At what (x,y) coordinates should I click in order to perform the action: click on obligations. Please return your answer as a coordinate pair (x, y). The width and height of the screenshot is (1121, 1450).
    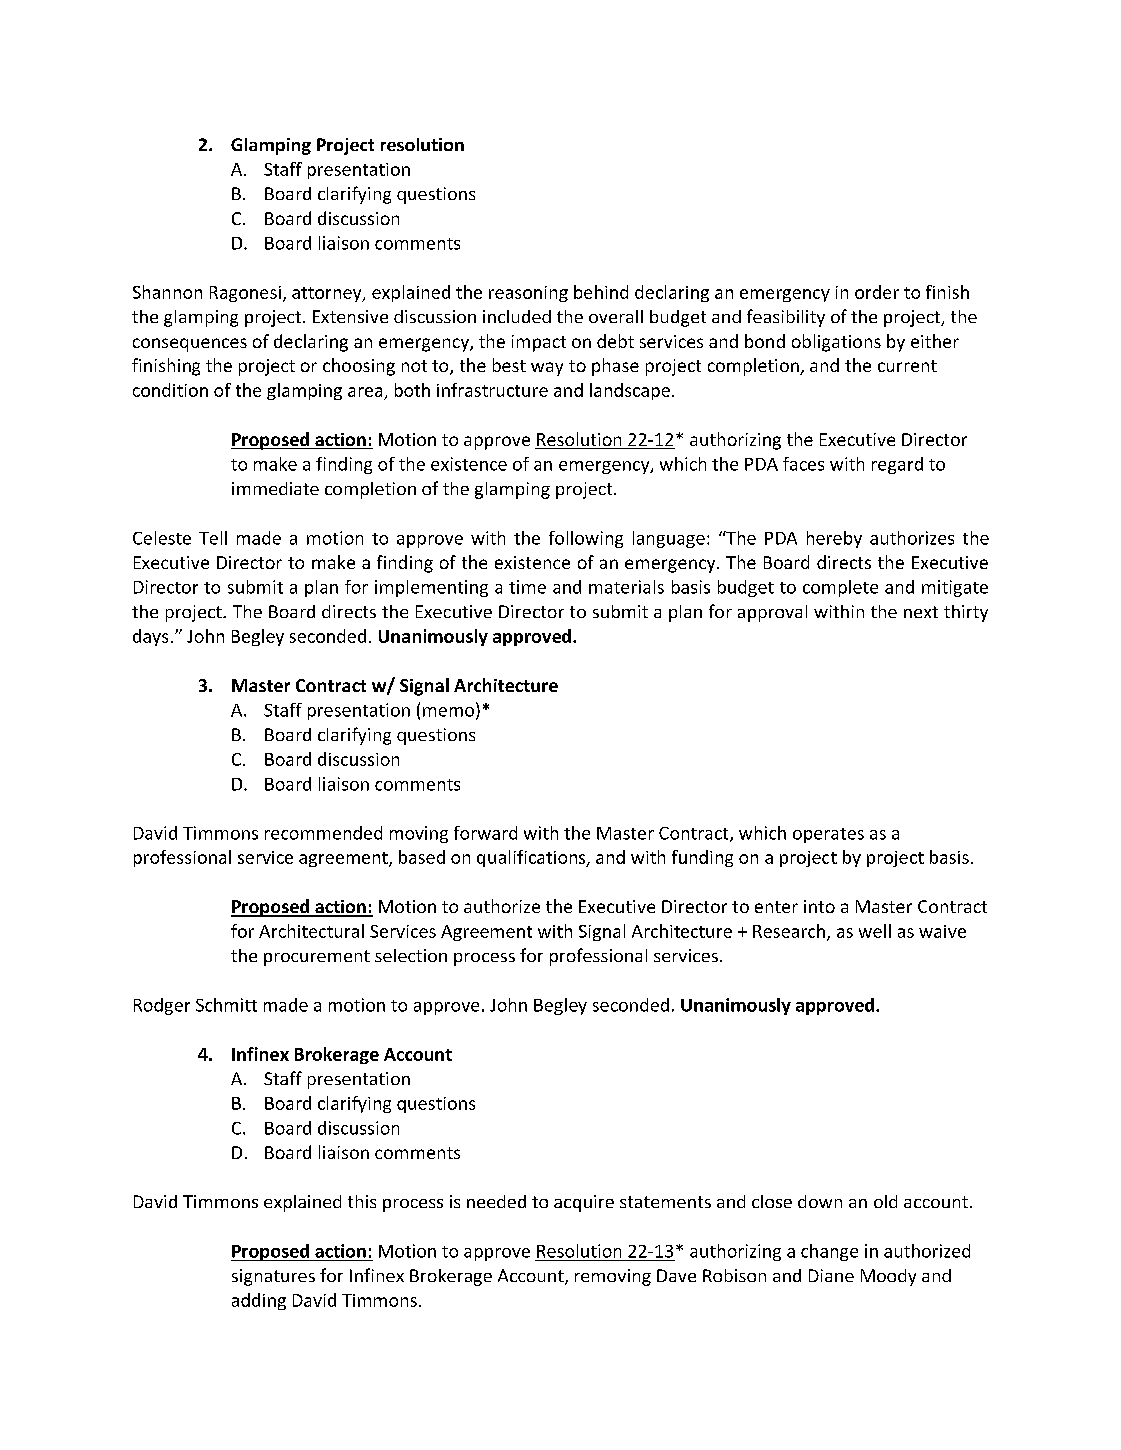
    Looking at the image, I should click on (836, 343).
